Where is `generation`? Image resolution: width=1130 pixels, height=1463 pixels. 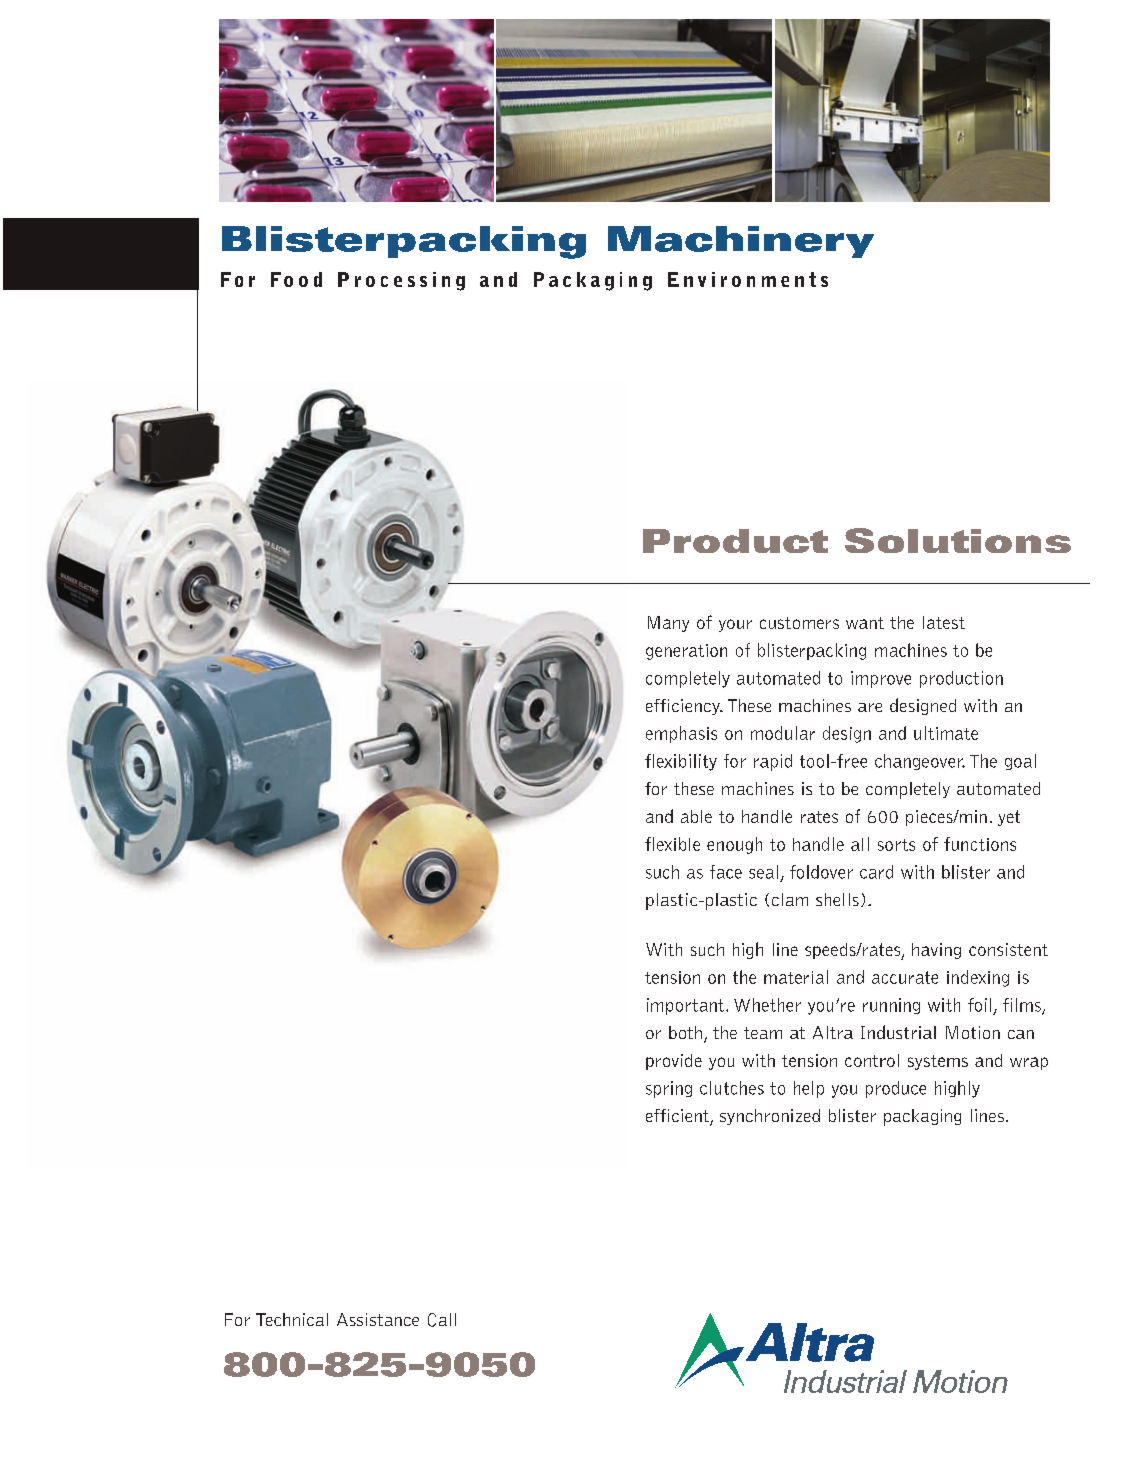
generation is located at coordinates (686, 652).
